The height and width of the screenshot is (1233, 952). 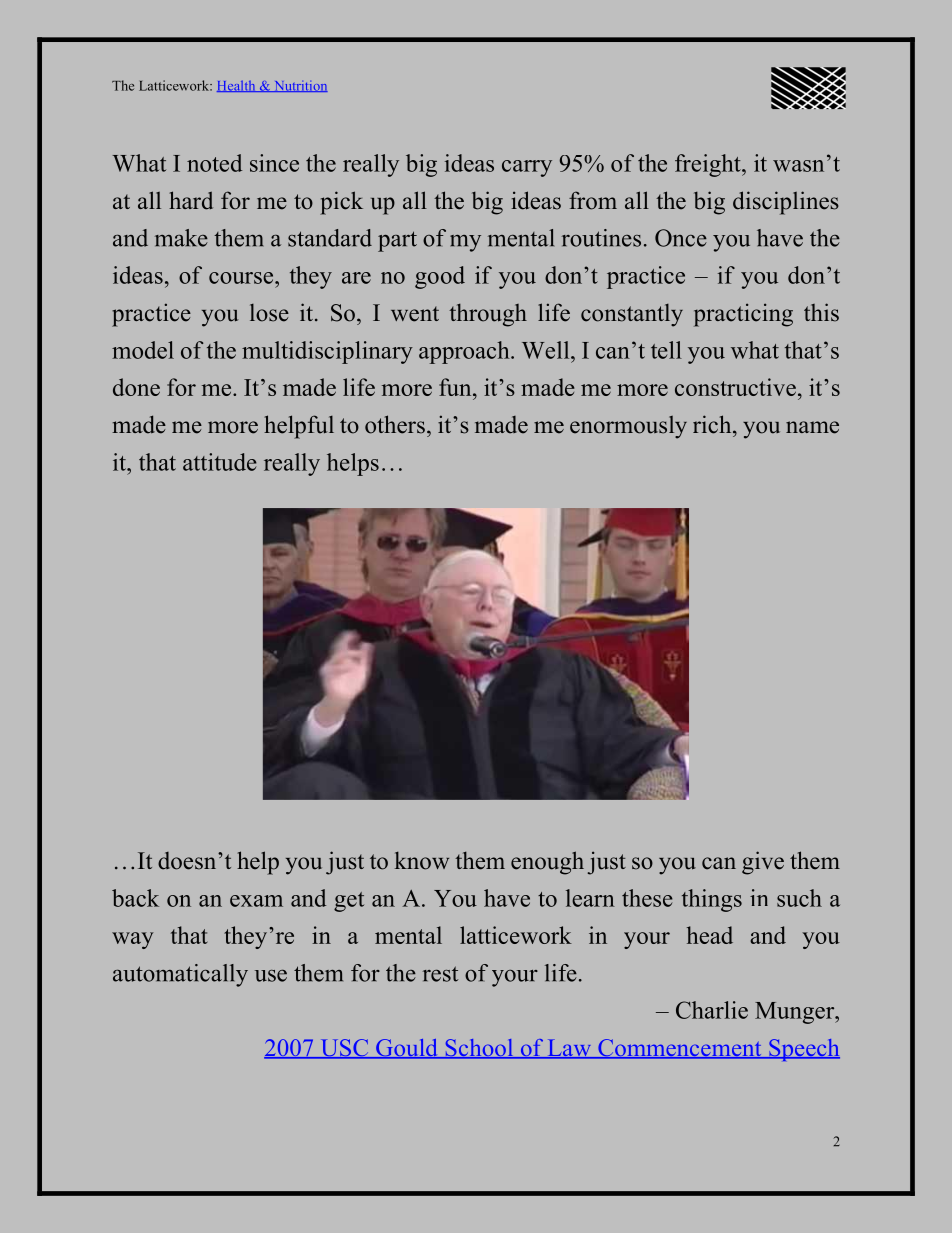 What do you see at coordinates (763, 863) in the screenshot?
I see `give` at bounding box center [763, 863].
